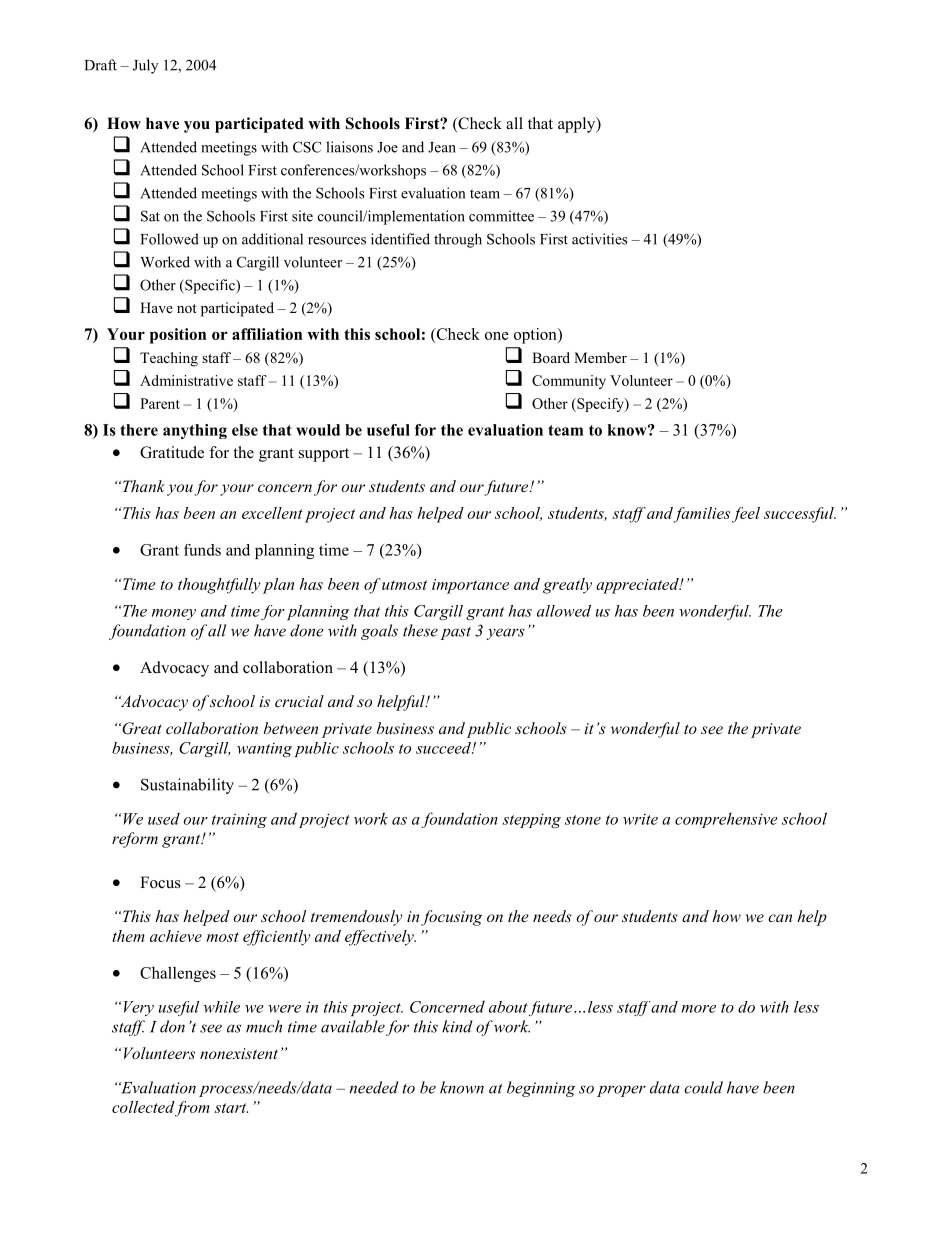 The height and width of the screenshot is (1233, 952). What do you see at coordinates (726, 820) in the screenshot?
I see `comprehensive` at bounding box center [726, 820].
